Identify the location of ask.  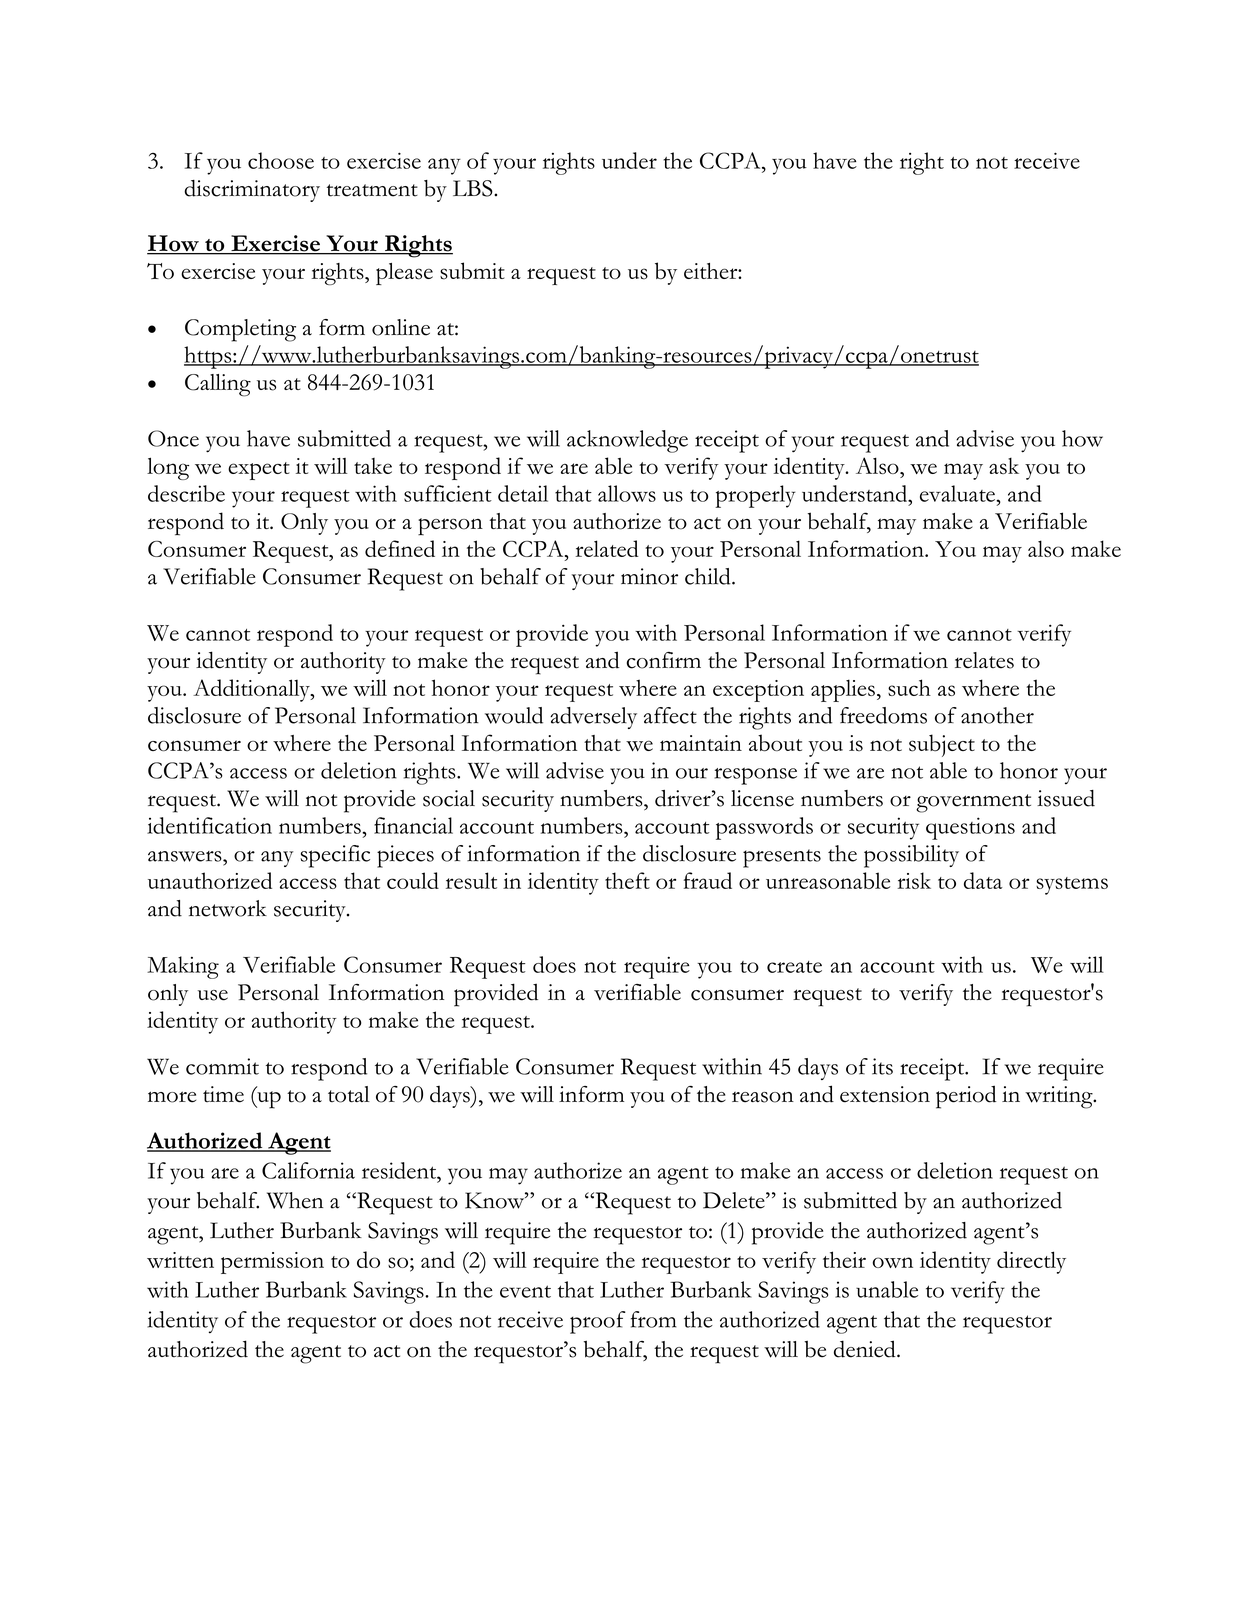
(1004, 466).
